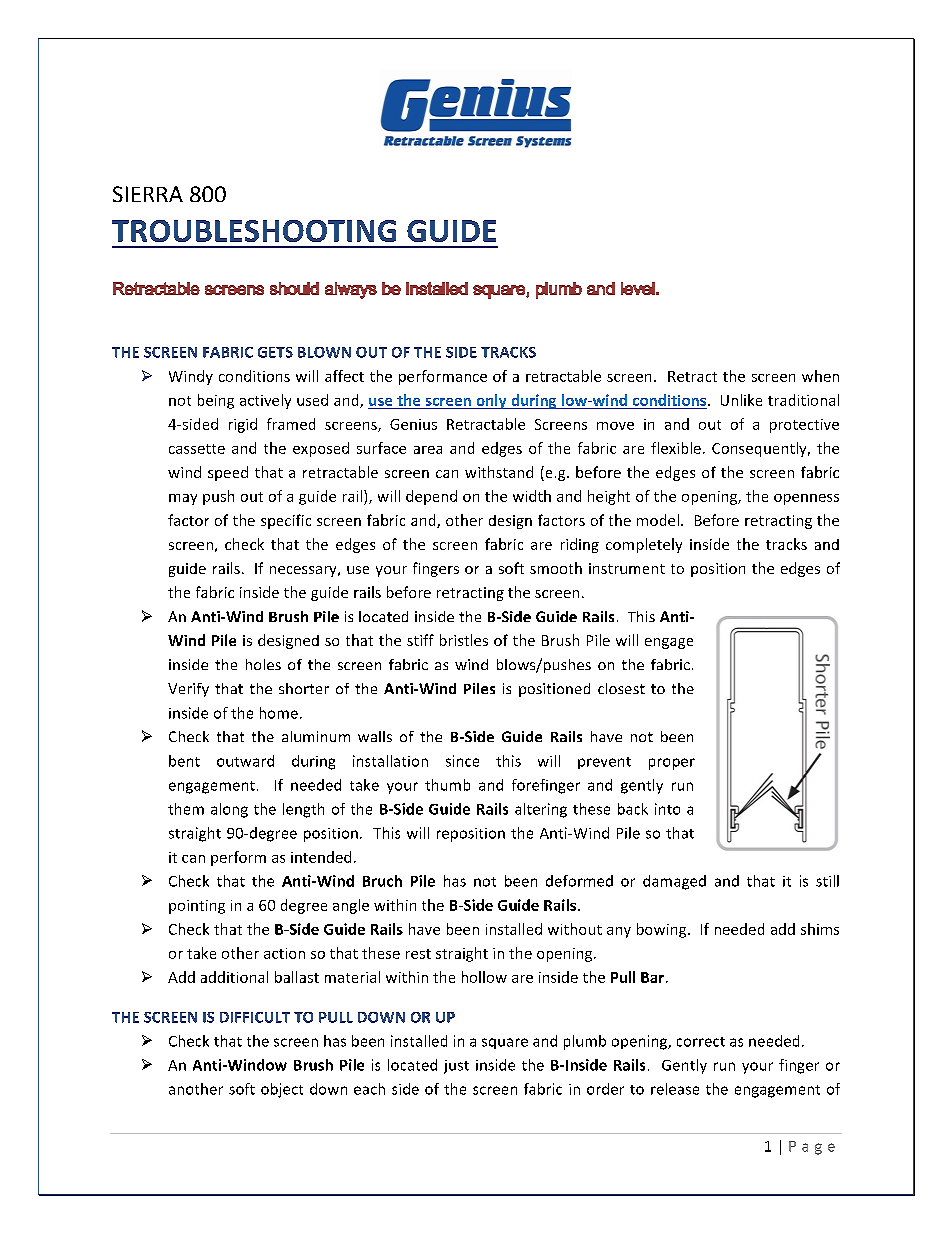  I want to click on TROUBLESHOOTING, so click(254, 231).
